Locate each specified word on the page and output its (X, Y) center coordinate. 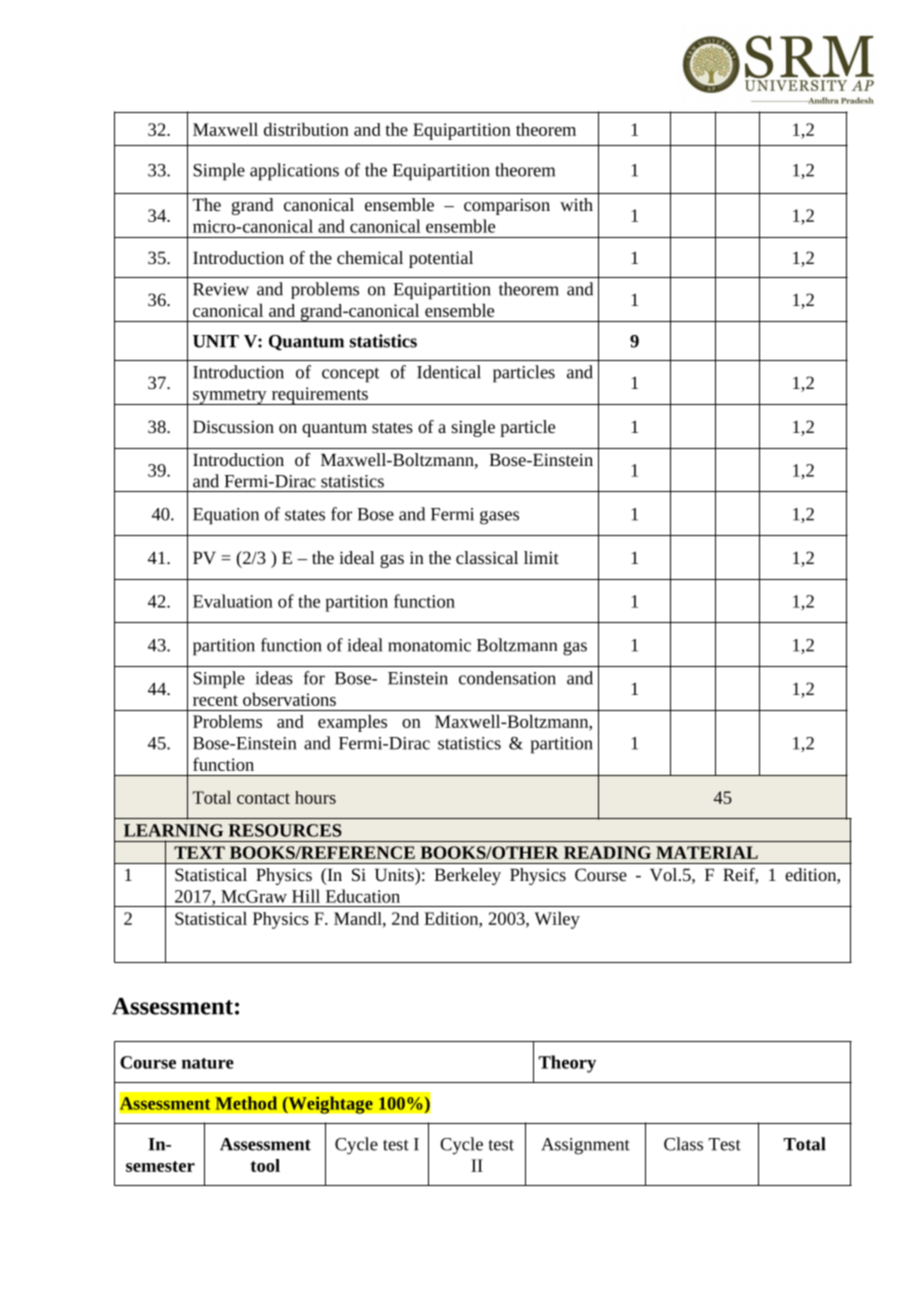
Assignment (585, 1146)
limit (541, 557)
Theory (567, 1064)
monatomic (429, 645)
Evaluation (233, 601)
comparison (507, 206)
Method (246, 1103)
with (576, 204)
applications (294, 172)
